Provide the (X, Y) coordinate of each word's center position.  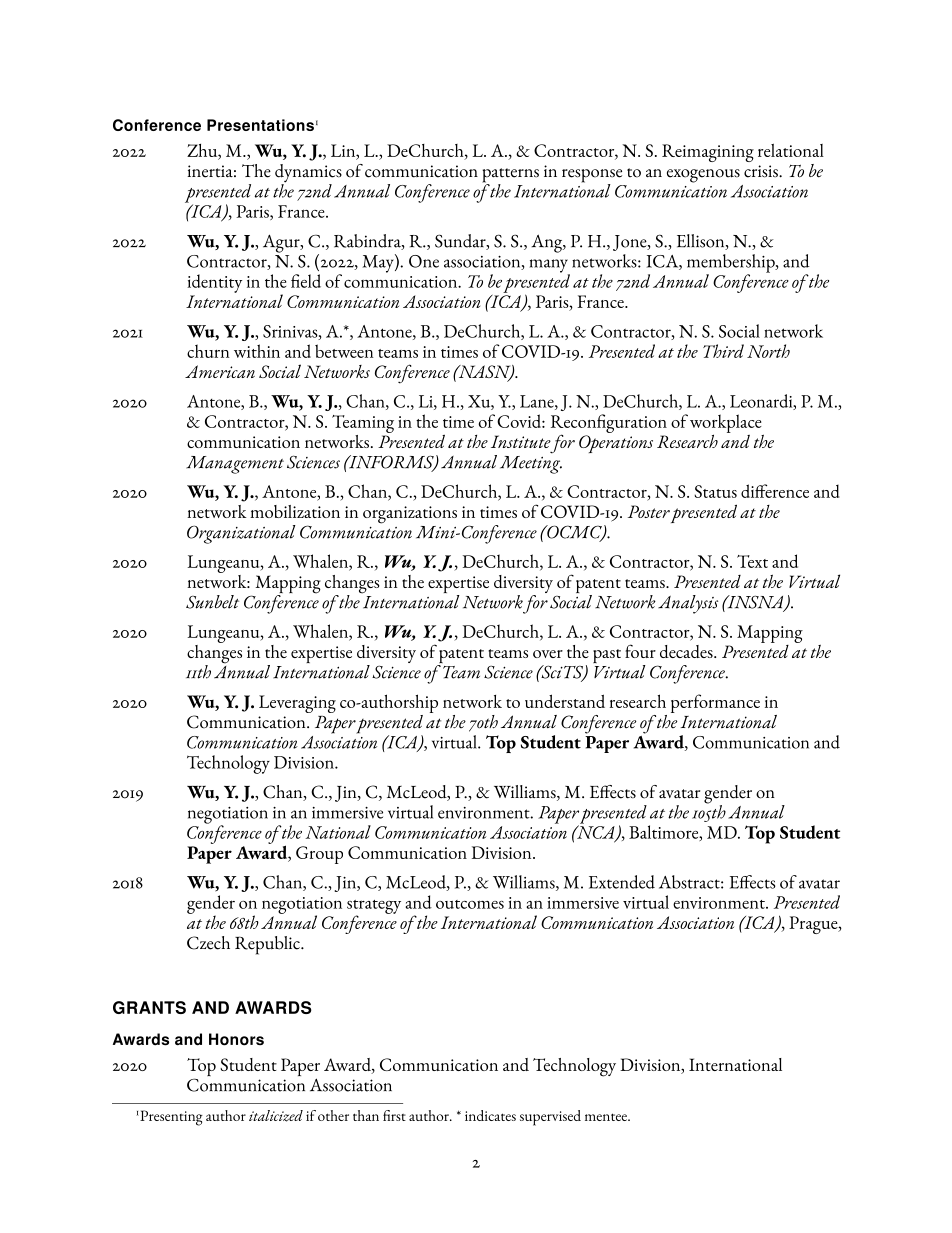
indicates (490, 1115)
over (548, 654)
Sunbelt (212, 602)
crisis (762, 171)
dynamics (308, 174)
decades (687, 651)
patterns (510, 176)
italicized (276, 1116)
